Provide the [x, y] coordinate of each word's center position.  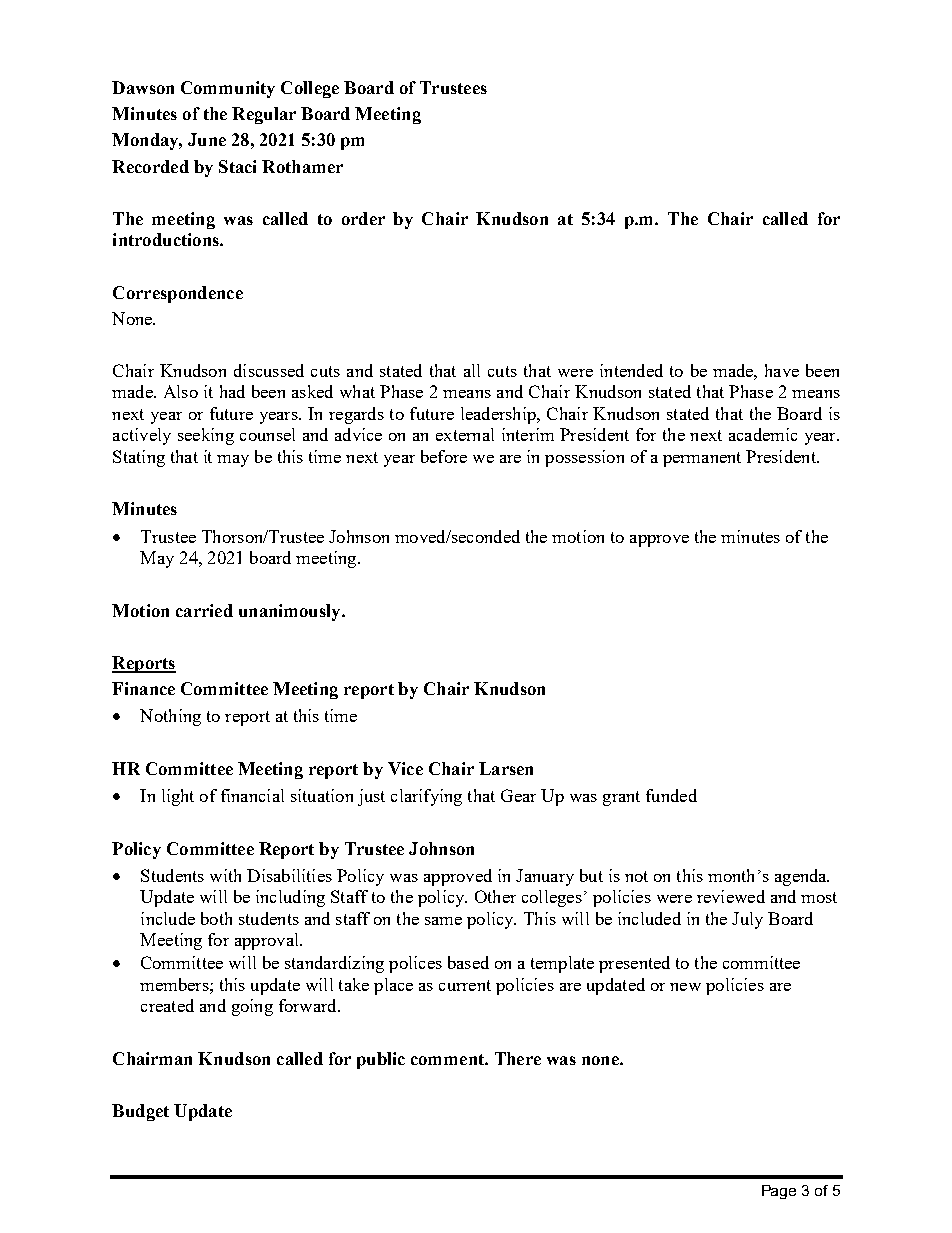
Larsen [506, 768]
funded [671, 795]
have [782, 370]
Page [779, 1192]
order [363, 218]
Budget [140, 1112]
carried [204, 610]
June [207, 139]
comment [448, 1059]
